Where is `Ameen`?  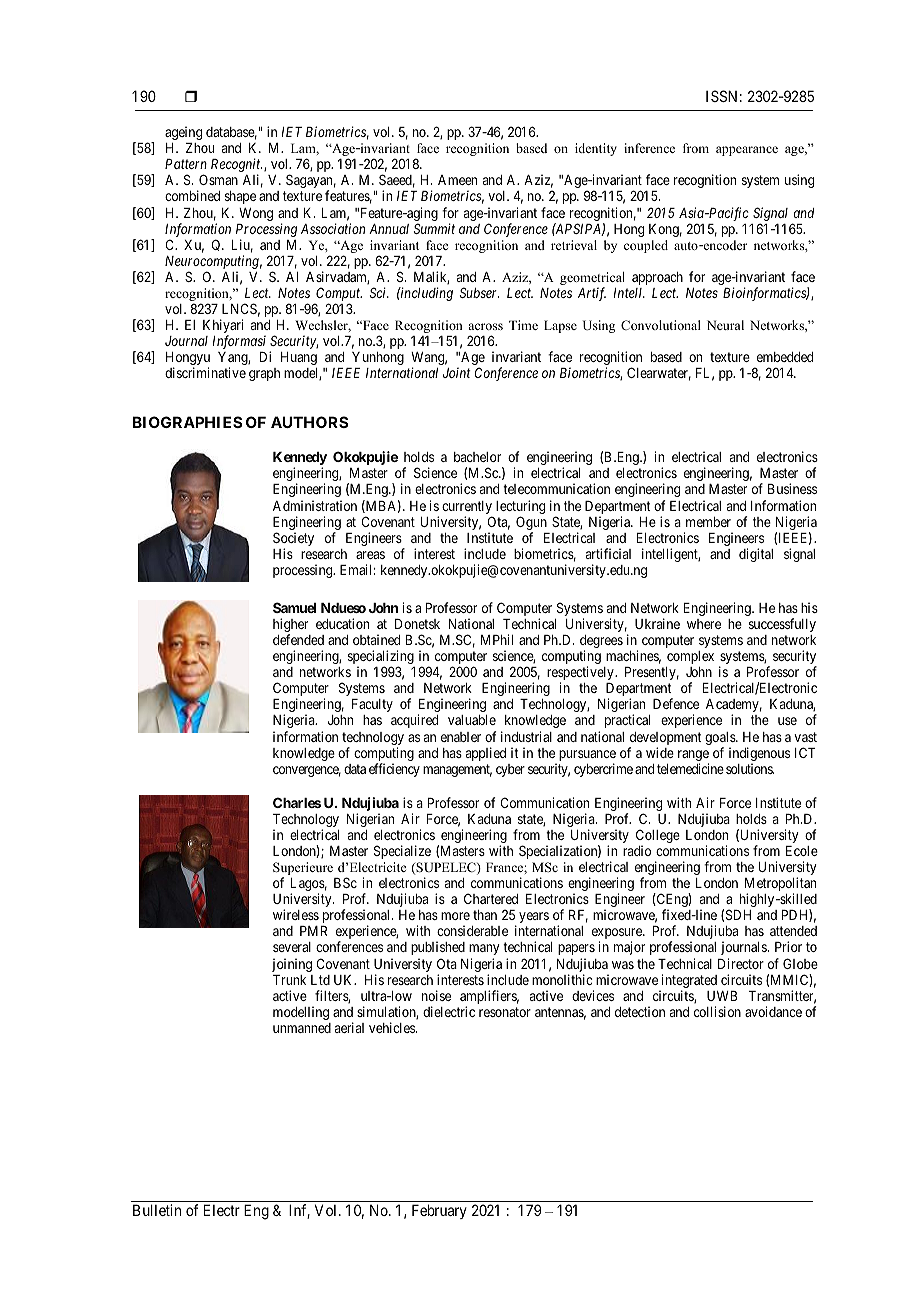
Ameen is located at coordinates (457, 180).
